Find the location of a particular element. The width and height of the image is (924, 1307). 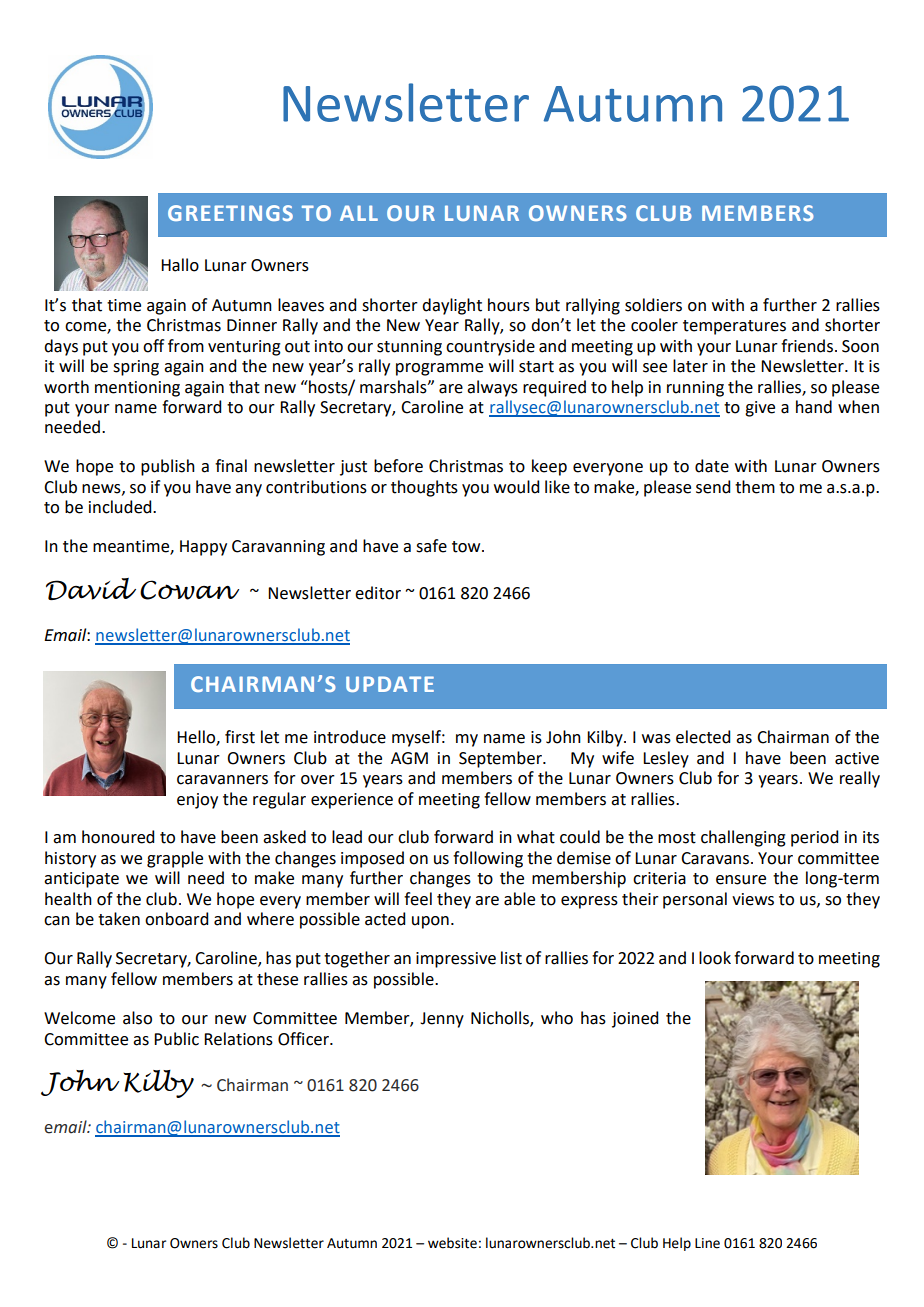

daylight is located at coordinates (452, 306).
